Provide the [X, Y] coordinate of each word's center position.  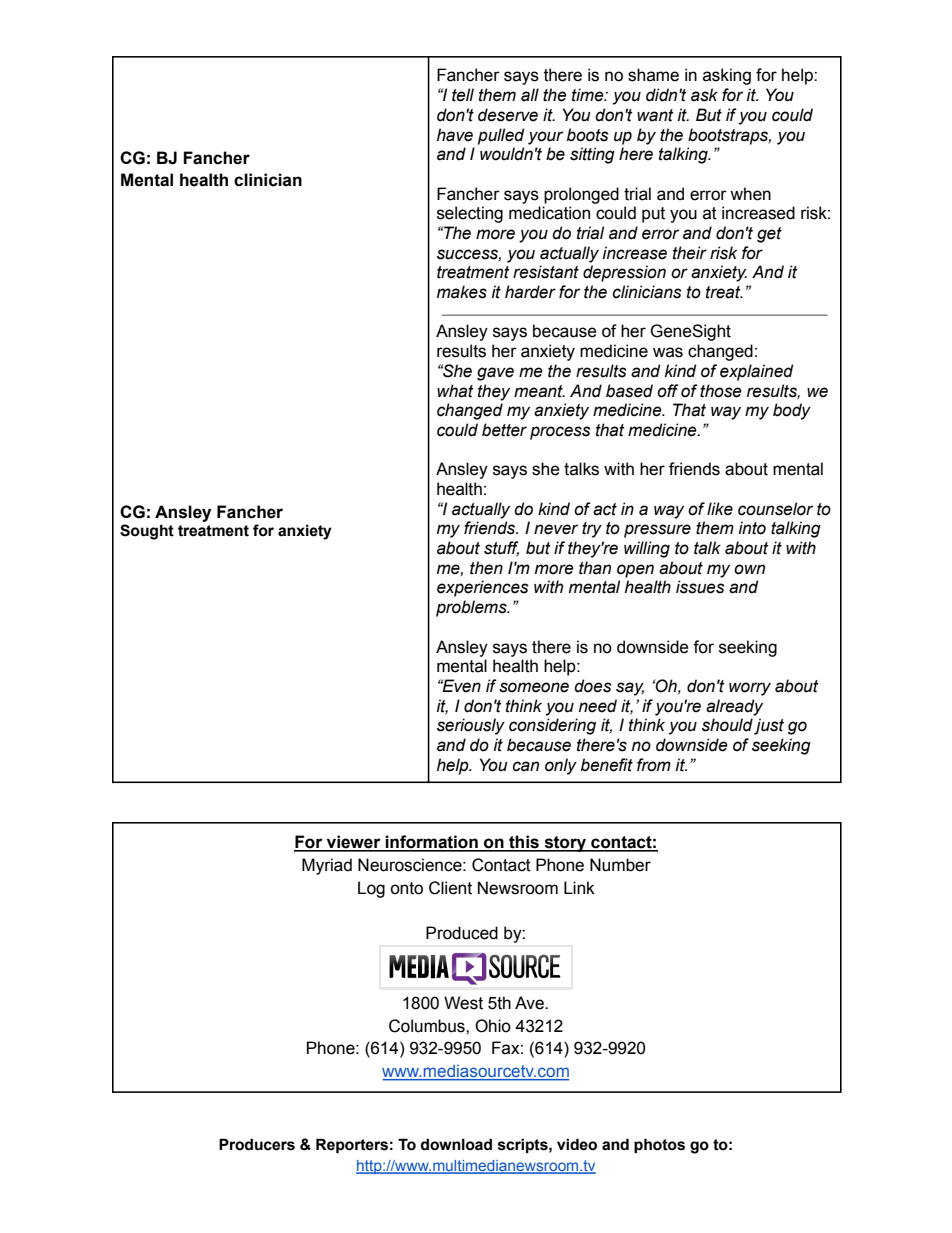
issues [700, 587]
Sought [147, 532]
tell [463, 95]
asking [727, 76]
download [456, 1144]
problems [472, 608]
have [455, 135]
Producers [257, 1144]
